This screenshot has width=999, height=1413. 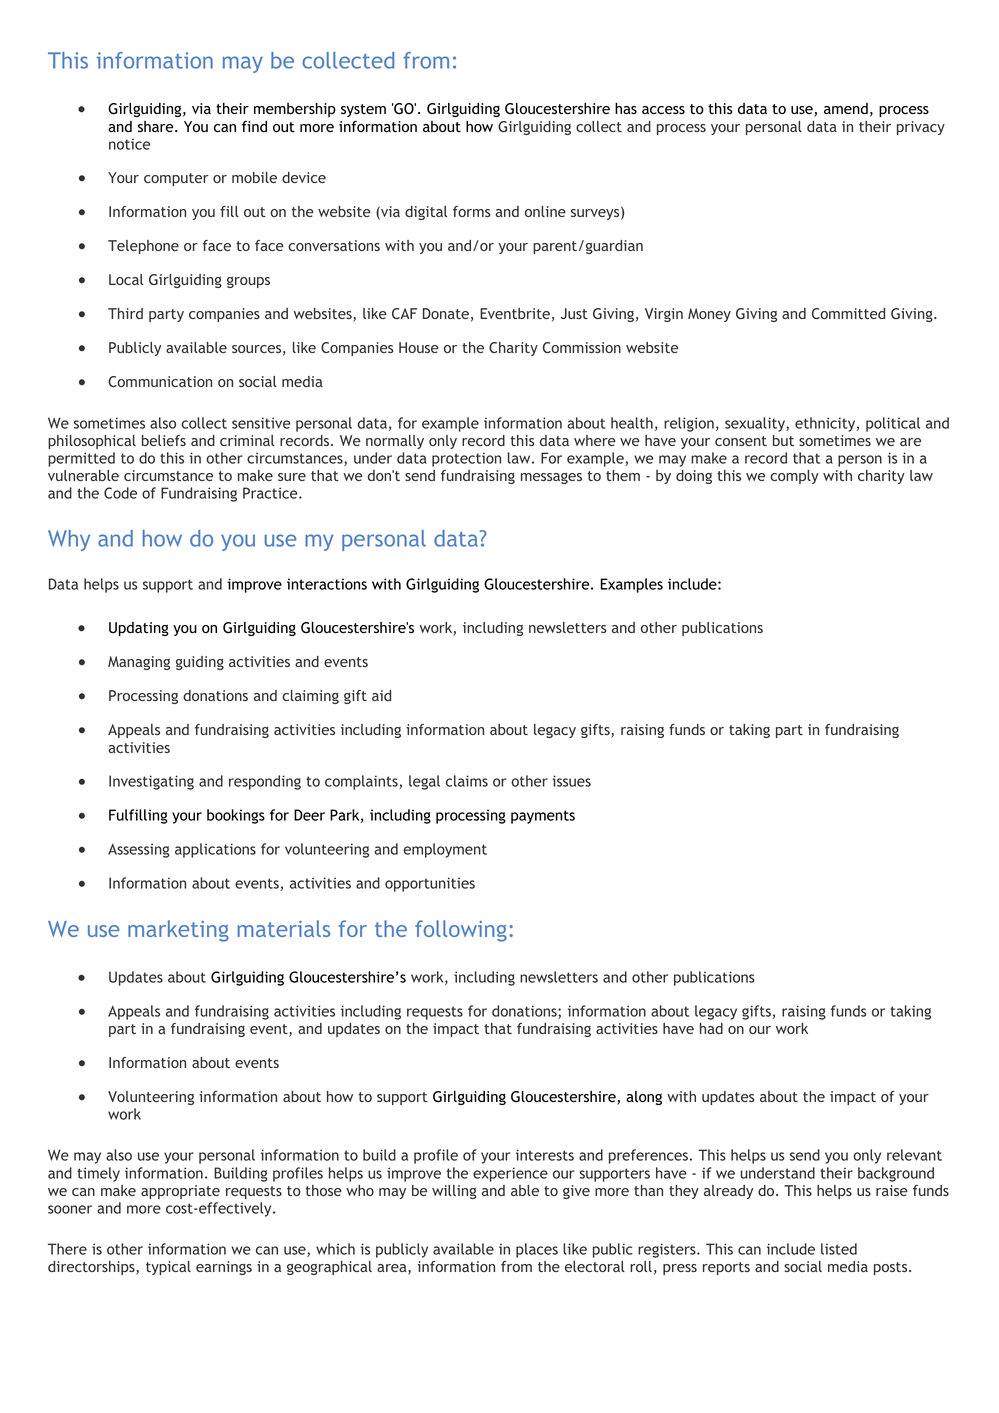 What do you see at coordinates (551, 478) in the screenshot?
I see `messages` at bounding box center [551, 478].
